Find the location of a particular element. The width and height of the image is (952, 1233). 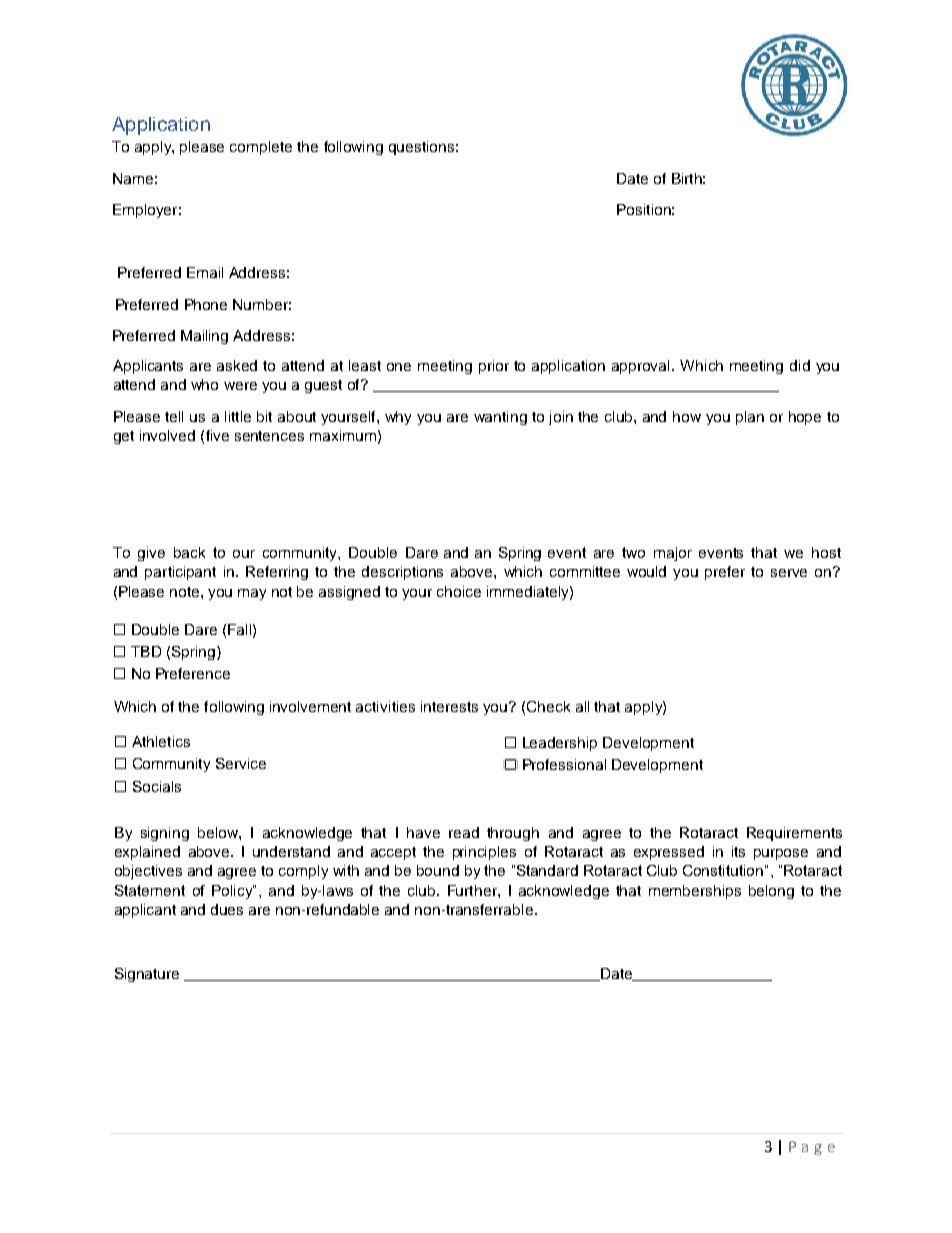

belong is located at coordinates (771, 892).
